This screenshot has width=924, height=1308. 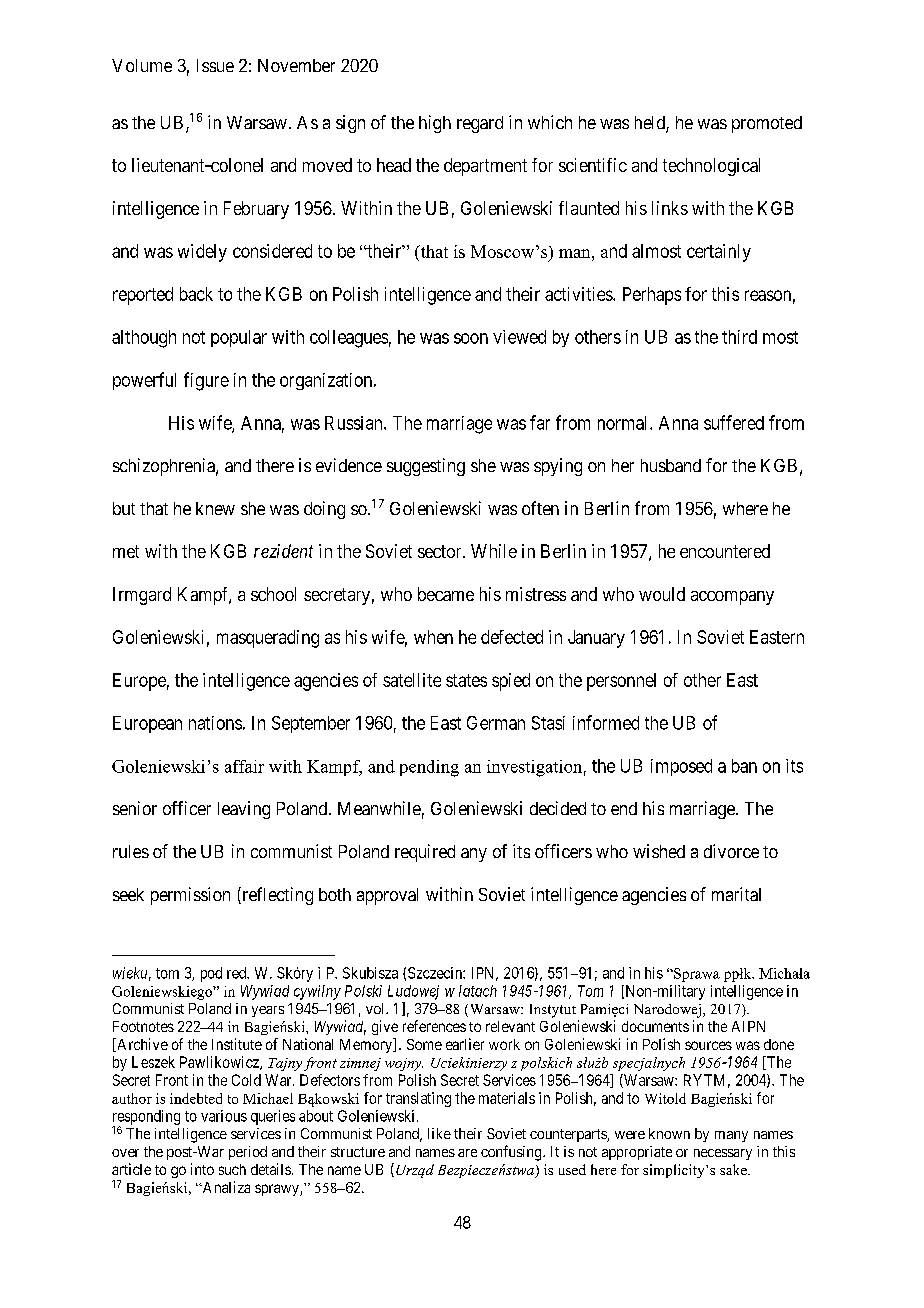 What do you see at coordinates (446, 594) in the screenshot?
I see `became` at bounding box center [446, 594].
